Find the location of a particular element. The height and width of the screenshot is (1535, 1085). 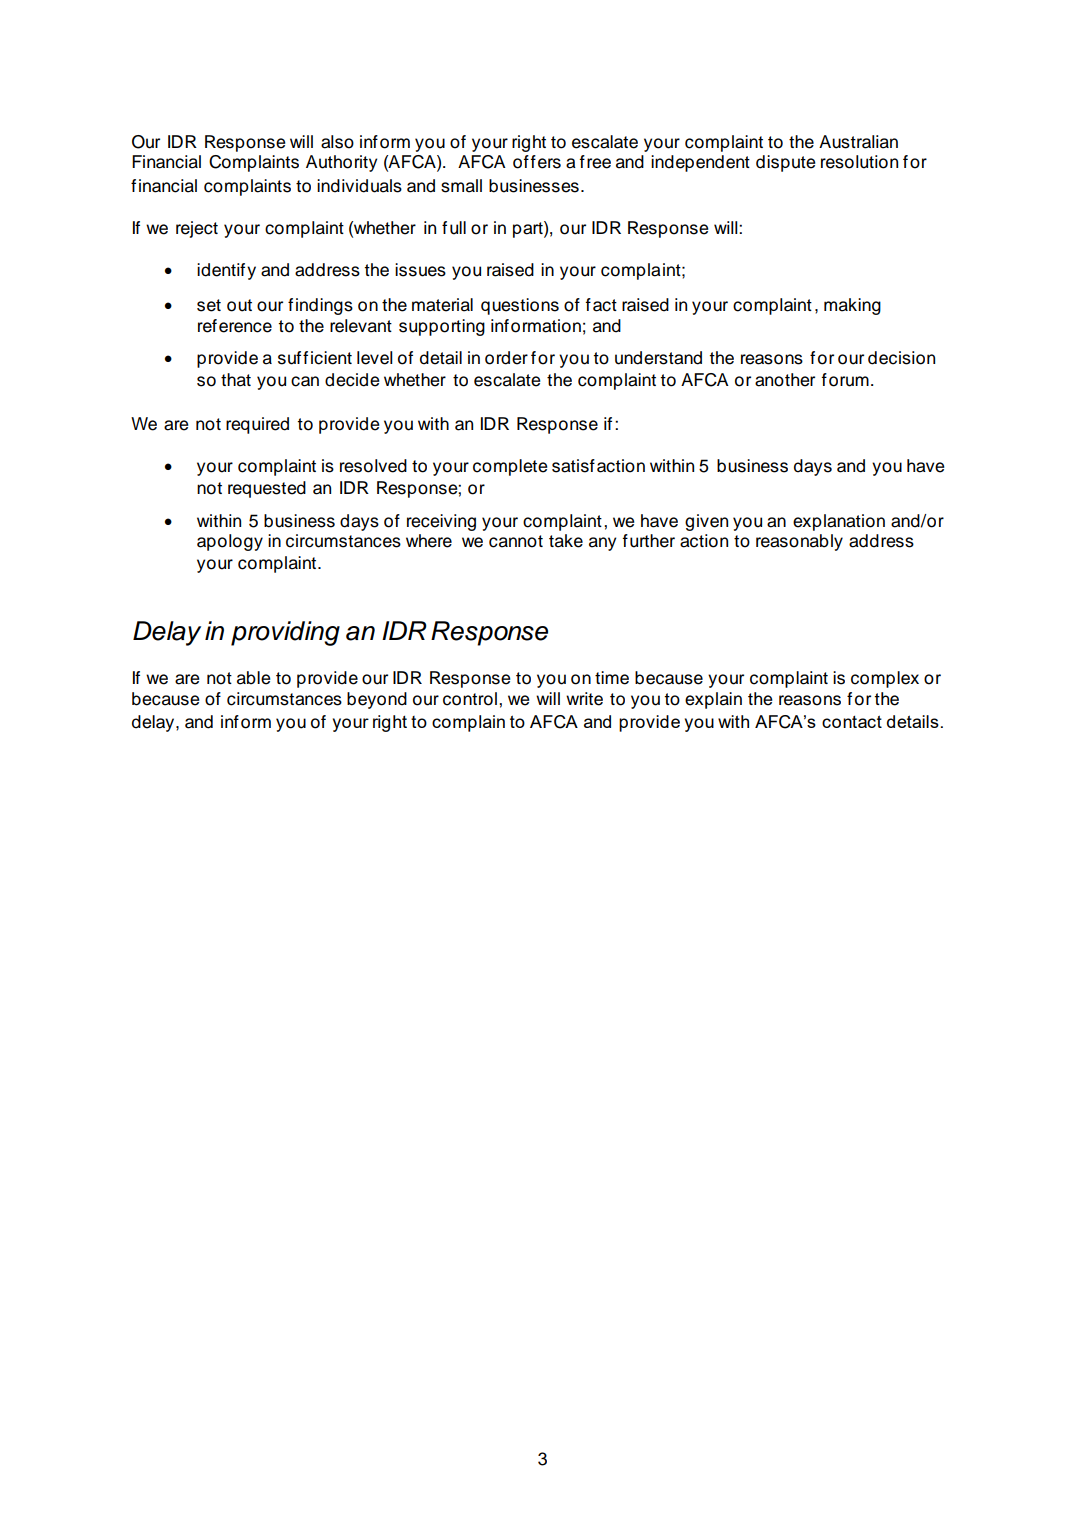

required is located at coordinates (257, 425).
